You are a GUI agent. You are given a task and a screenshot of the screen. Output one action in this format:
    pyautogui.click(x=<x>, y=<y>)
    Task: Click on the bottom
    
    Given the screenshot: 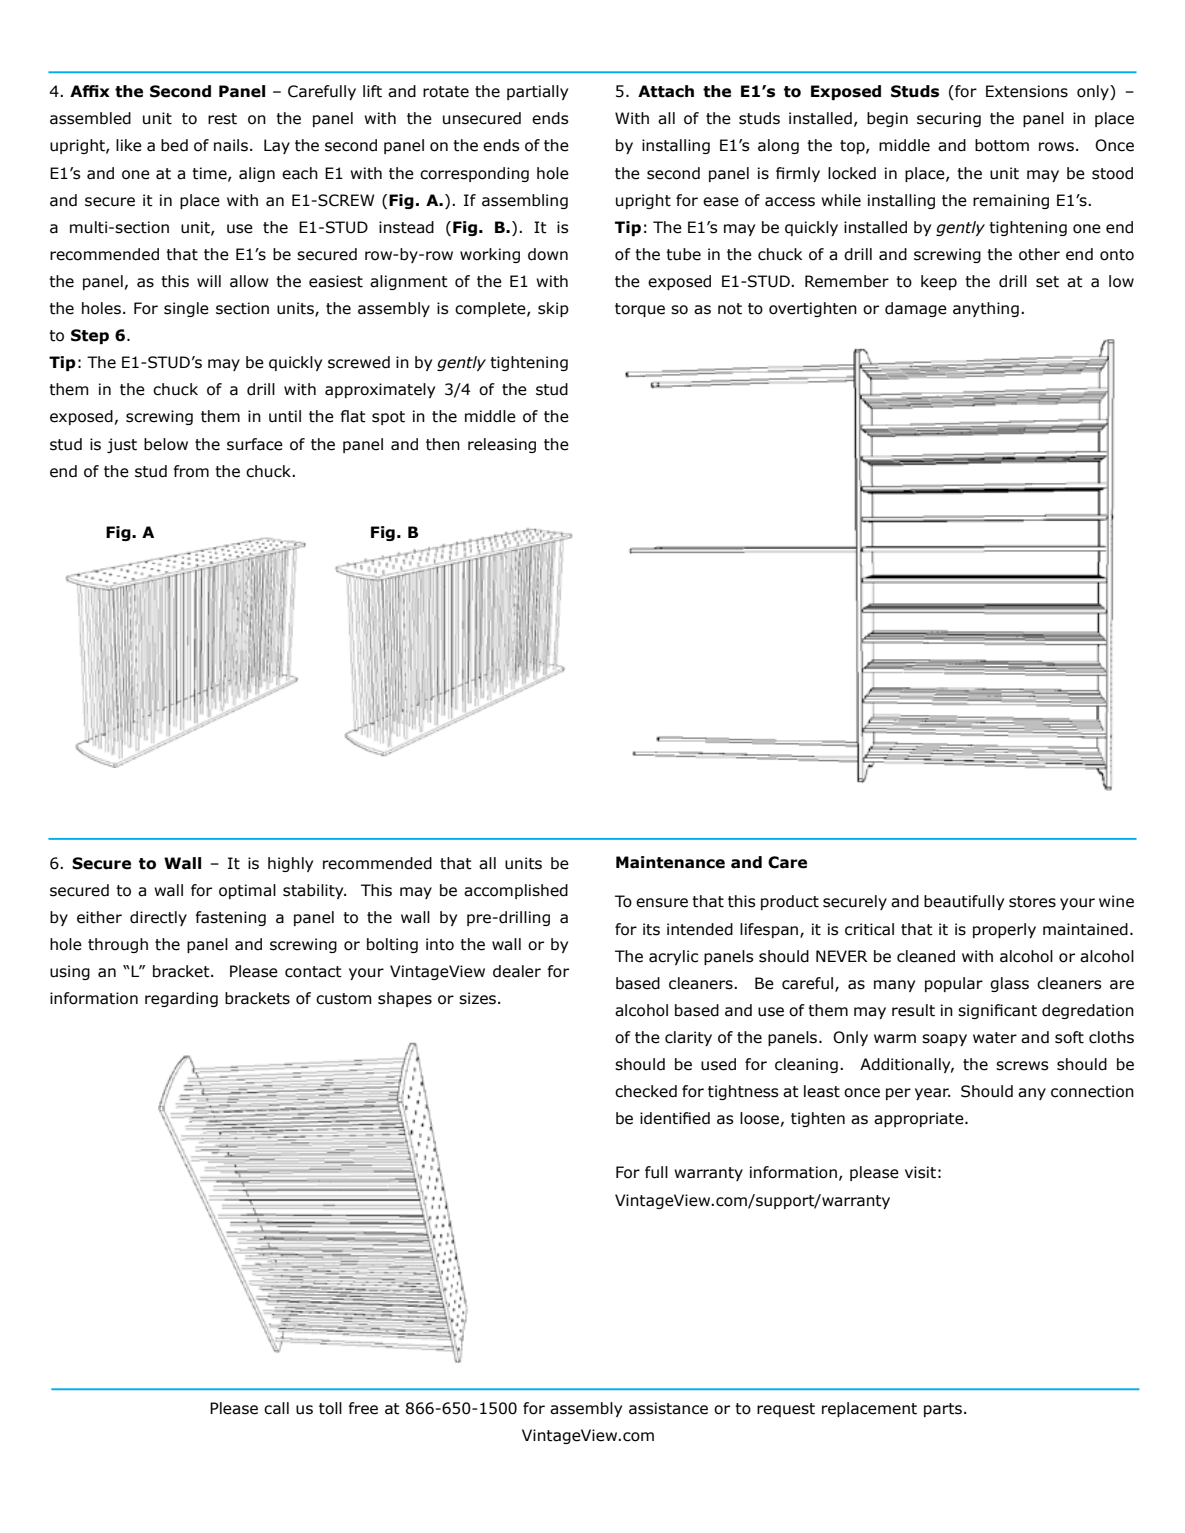 What is the action you would take?
    pyautogui.click(x=1002, y=145)
